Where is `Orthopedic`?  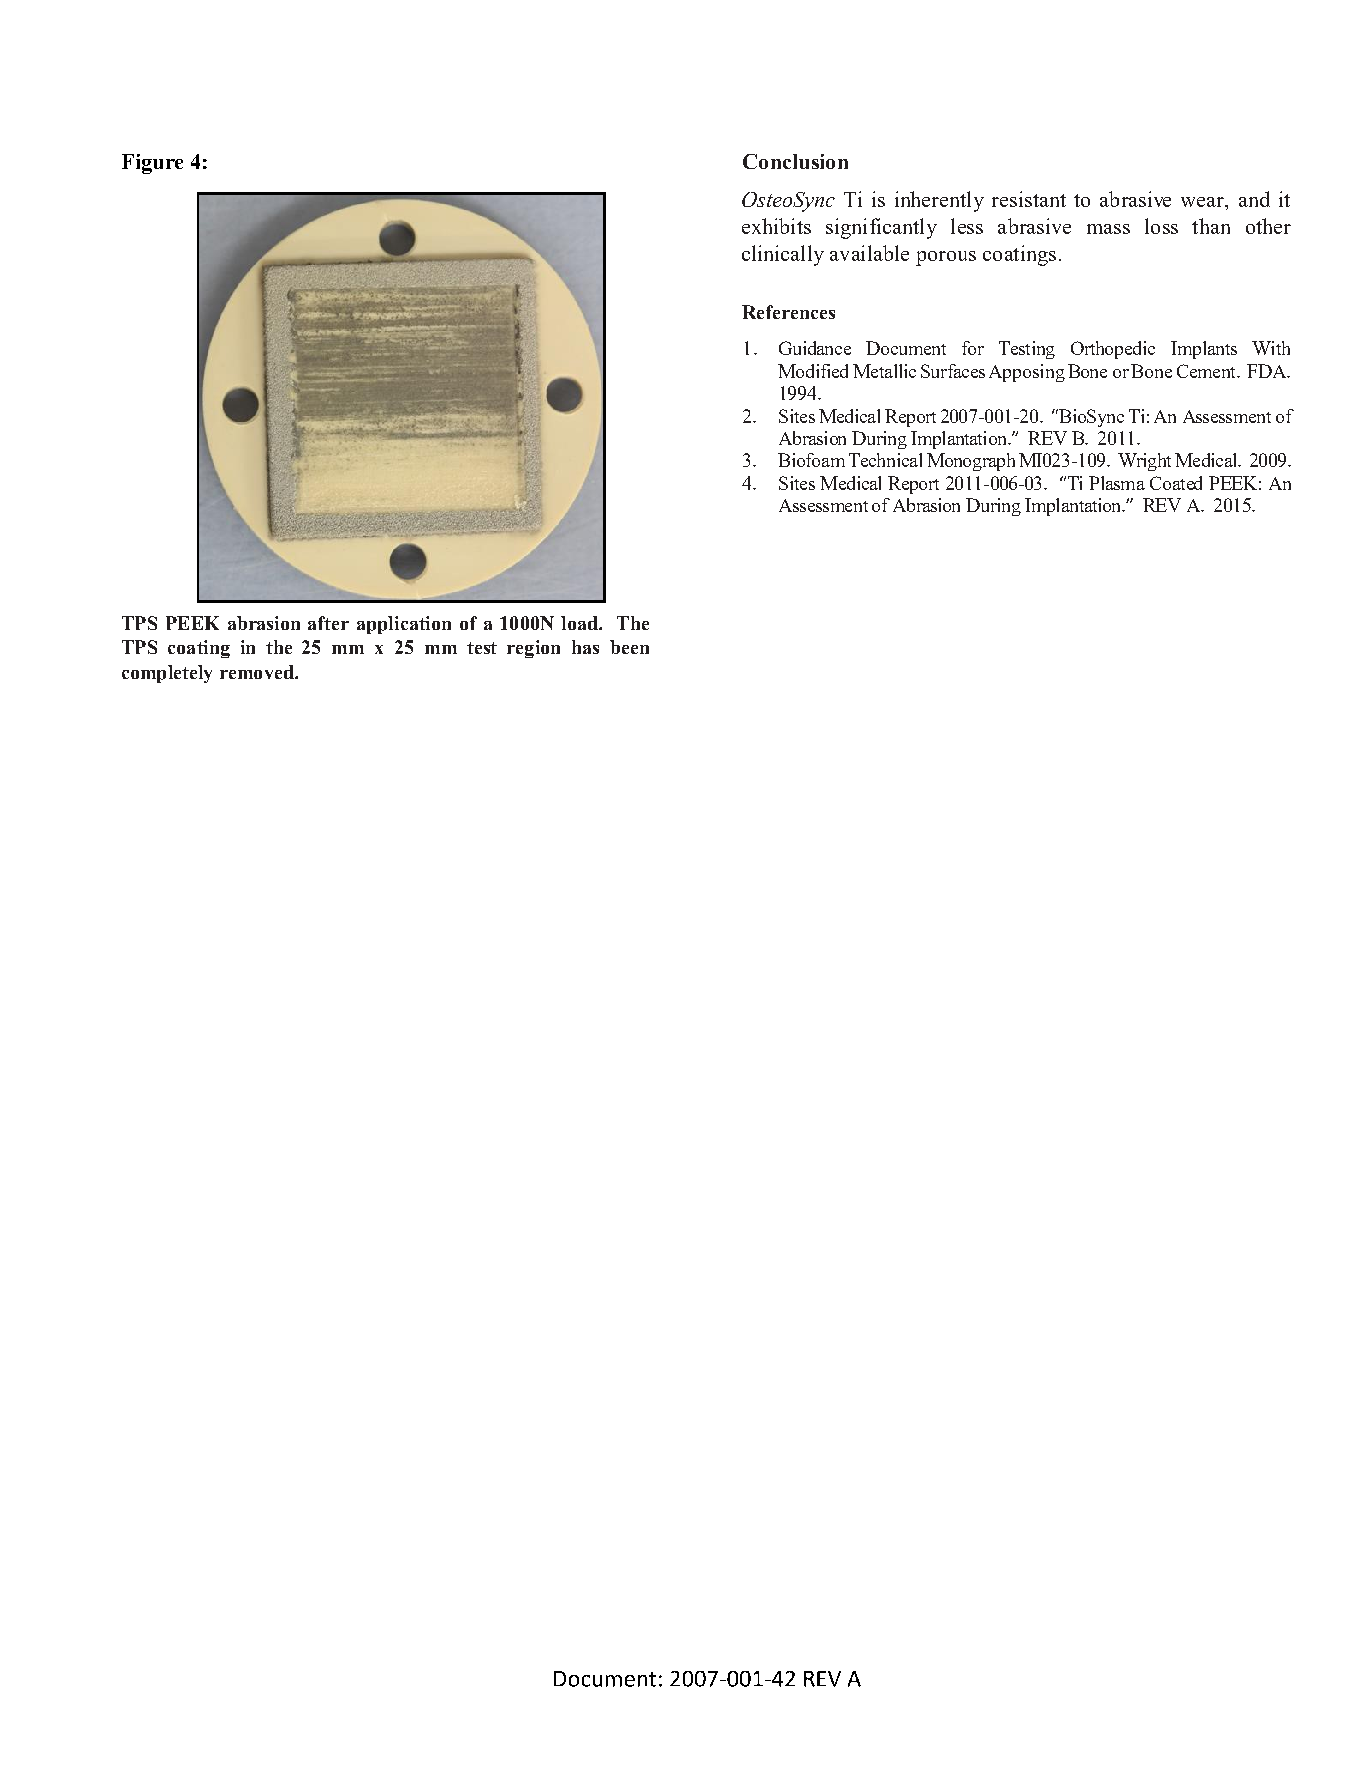 Orthopedic is located at coordinates (1113, 350).
